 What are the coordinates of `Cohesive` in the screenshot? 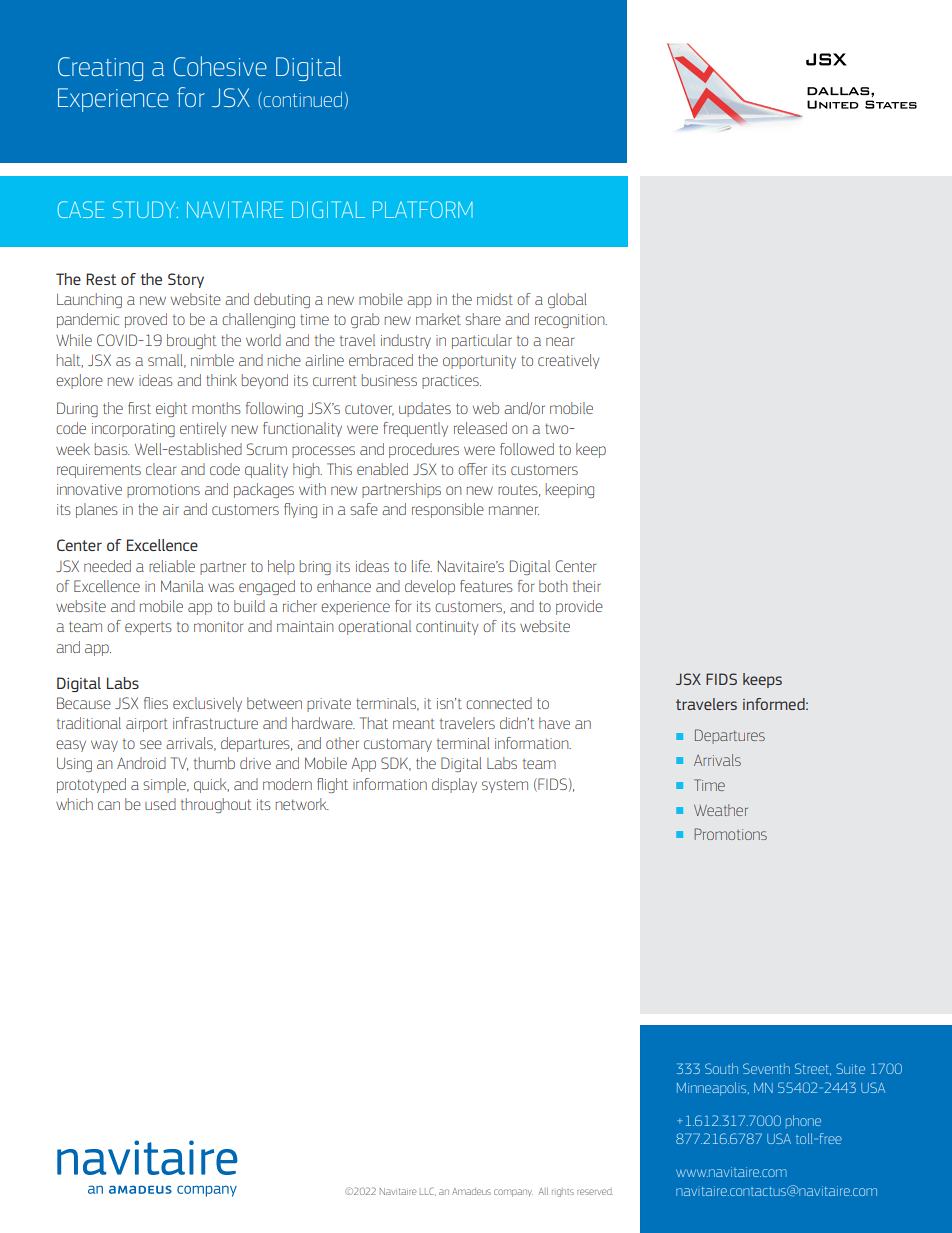 It's located at (220, 66).
